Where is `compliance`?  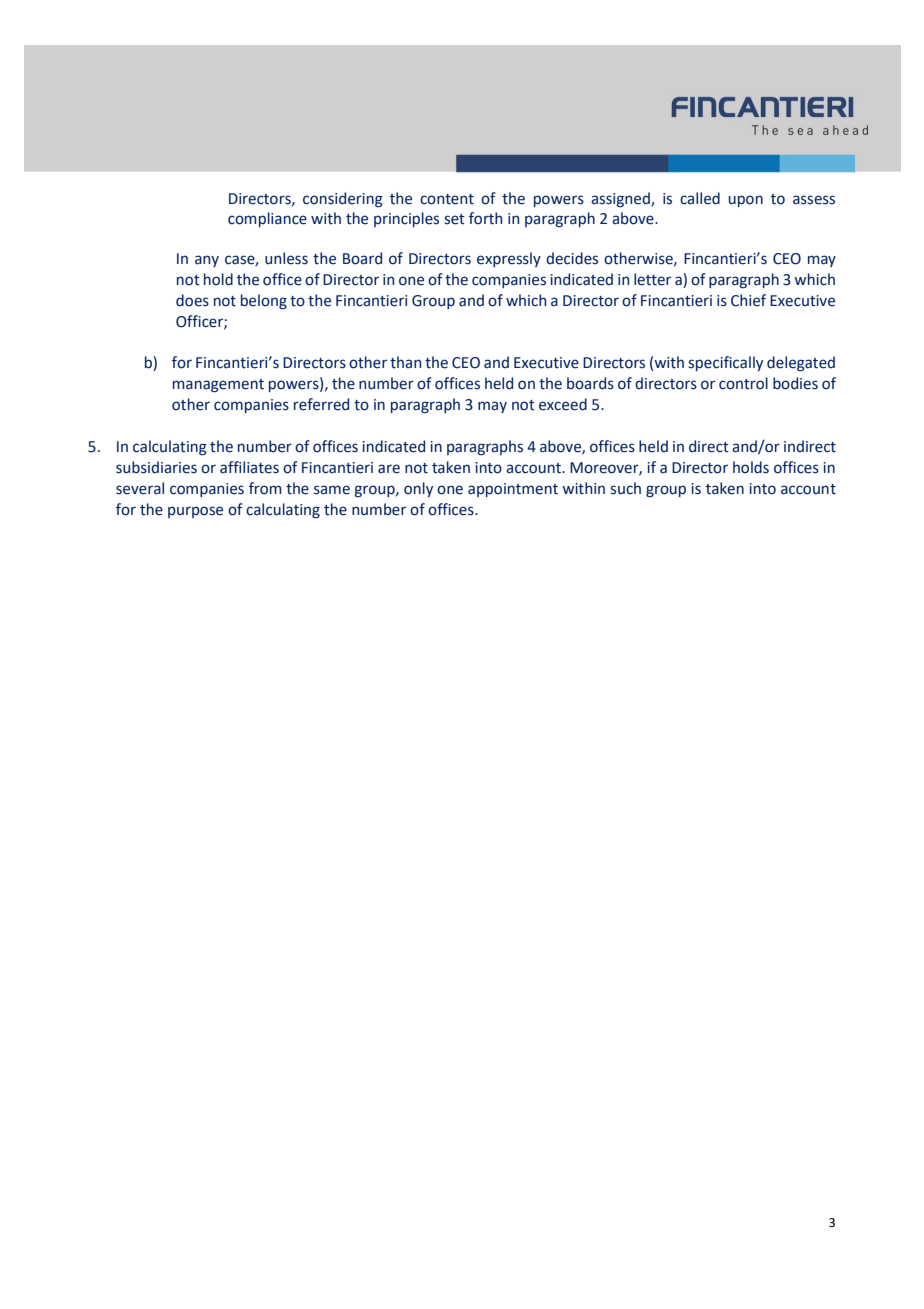 compliance is located at coordinates (267, 219).
